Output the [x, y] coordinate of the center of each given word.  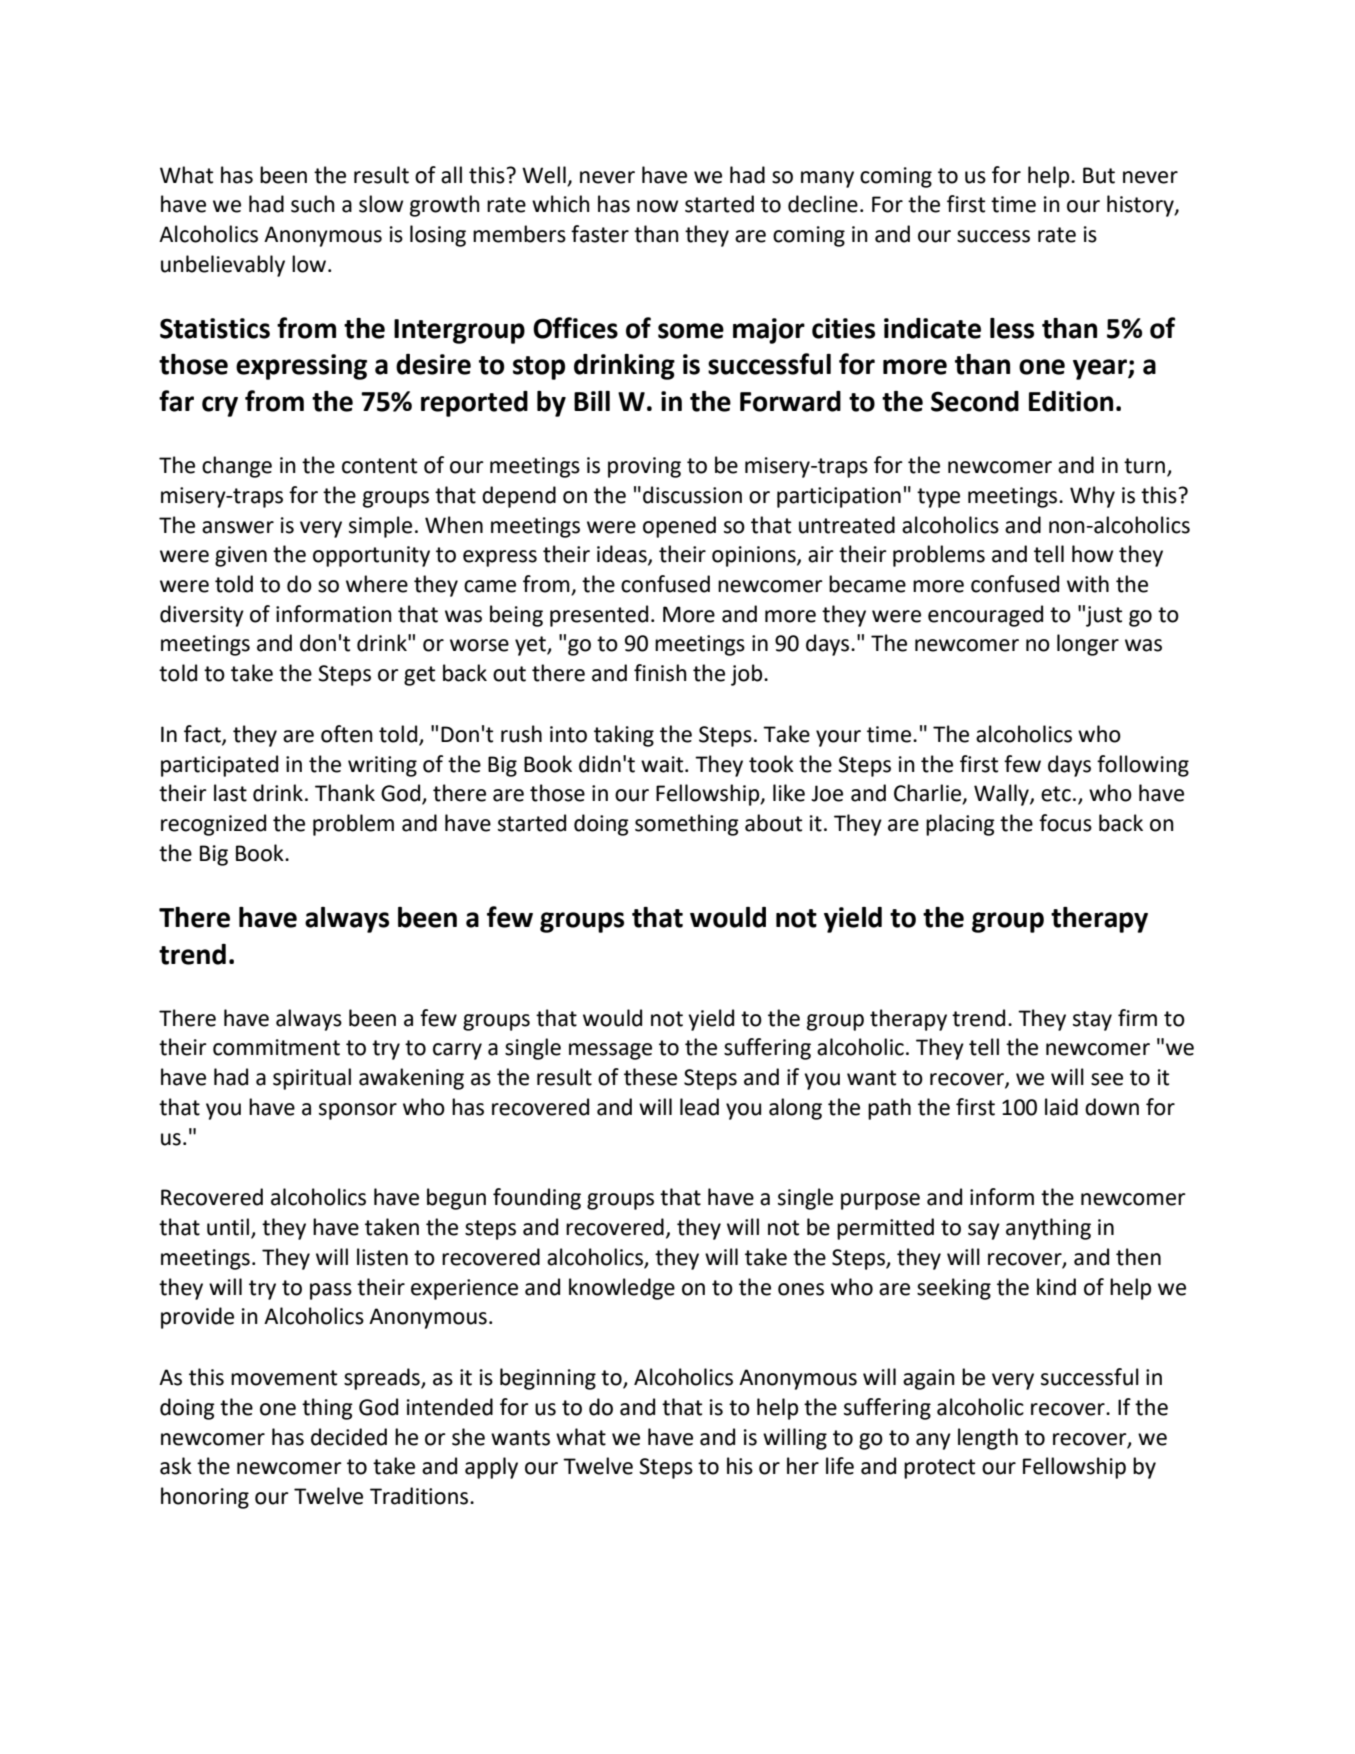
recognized [213, 825]
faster [600, 234]
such [313, 204]
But [1099, 175]
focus [1065, 823]
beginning [548, 1379]
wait [663, 764]
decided [349, 1437]
